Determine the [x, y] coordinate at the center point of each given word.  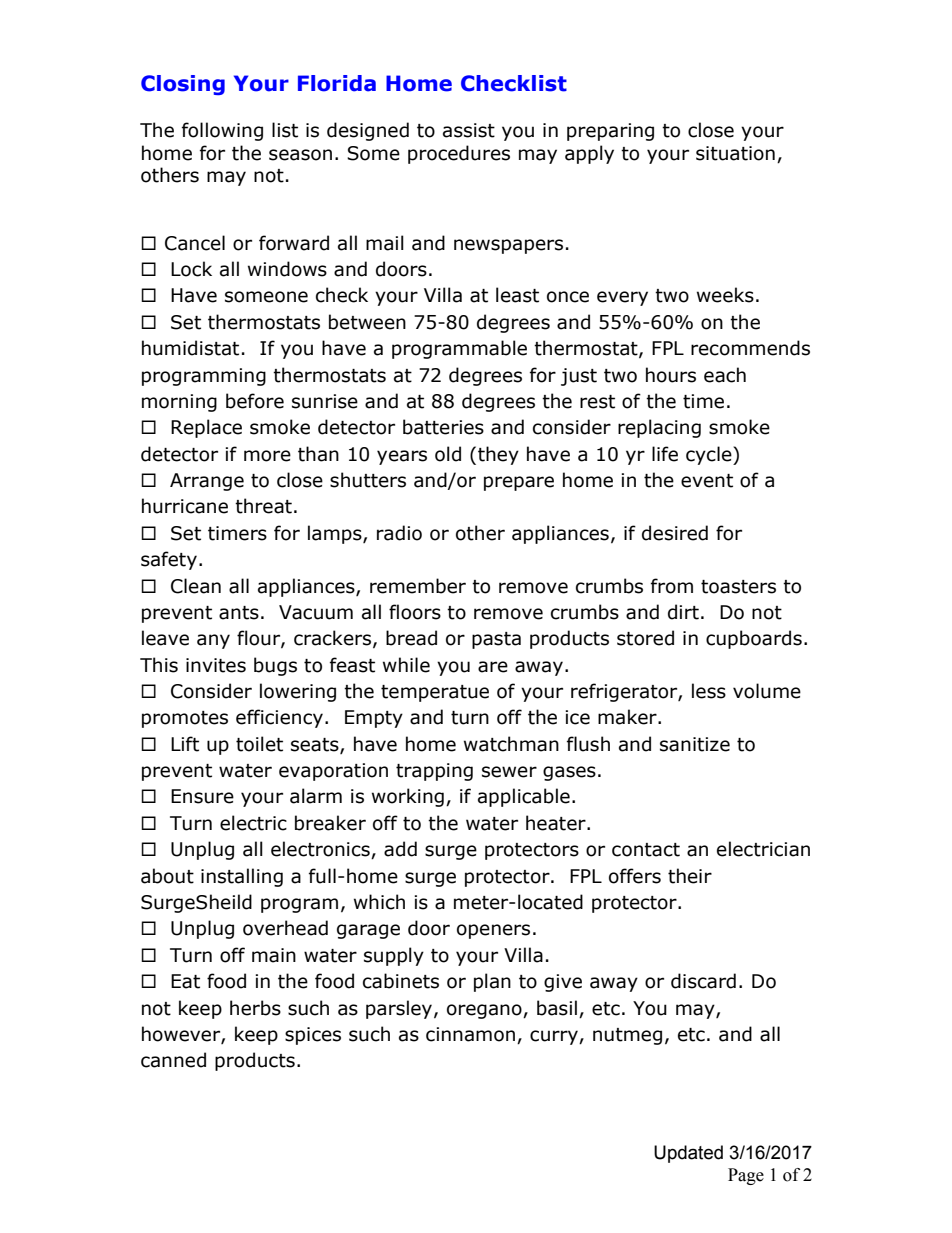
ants [239, 613]
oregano [485, 1011]
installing [242, 877]
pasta [496, 640]
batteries [443, 427]
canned [173, 1060]
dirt [683, 612]
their [690, 876]
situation [735, 153]
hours [671, 375]
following [222, 131]
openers [493, 931]
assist [469, 130]
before [255, 401]
